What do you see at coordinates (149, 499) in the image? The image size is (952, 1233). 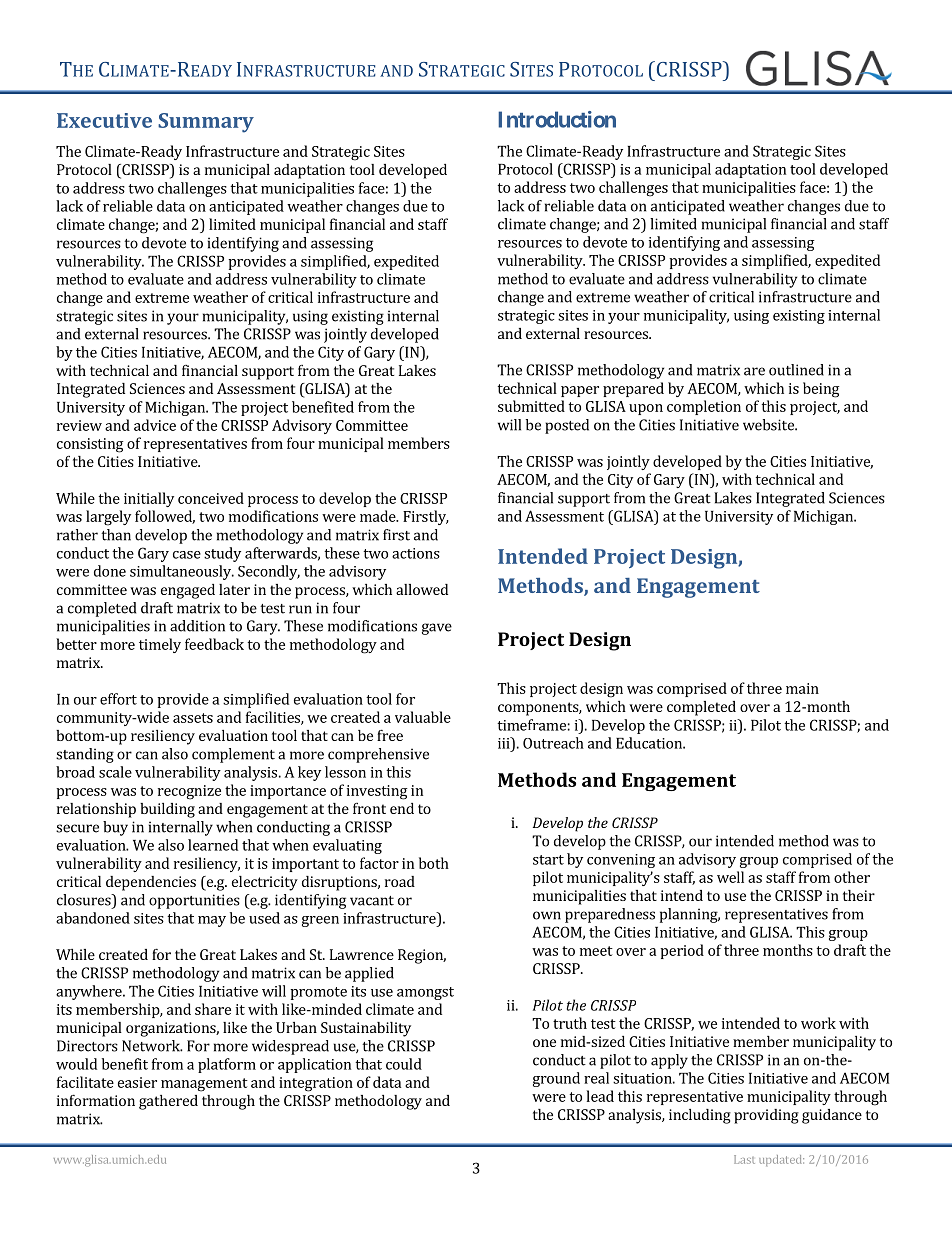 I see `initially` at bounding box center [149, 499].
